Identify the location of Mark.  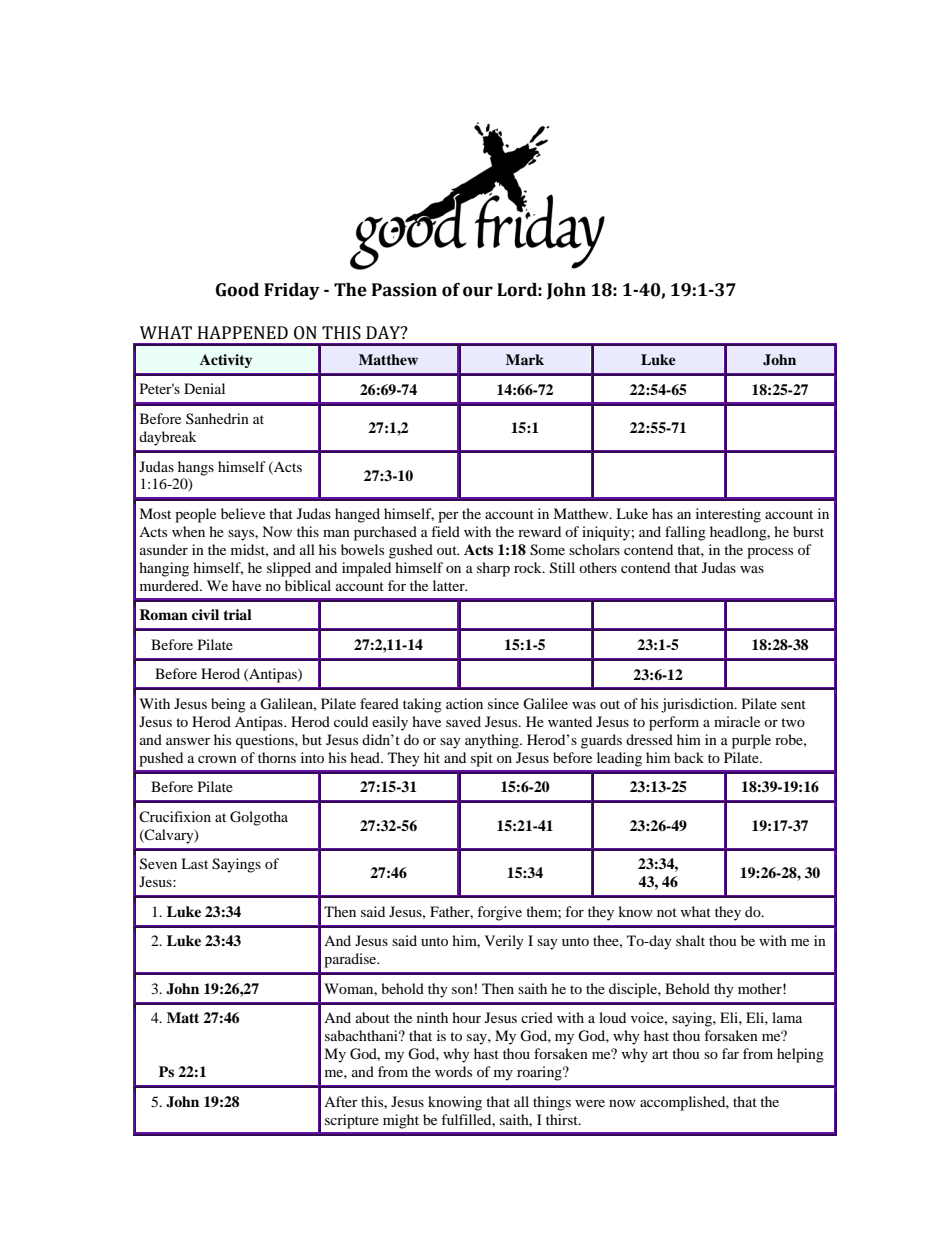
(525, 359).
